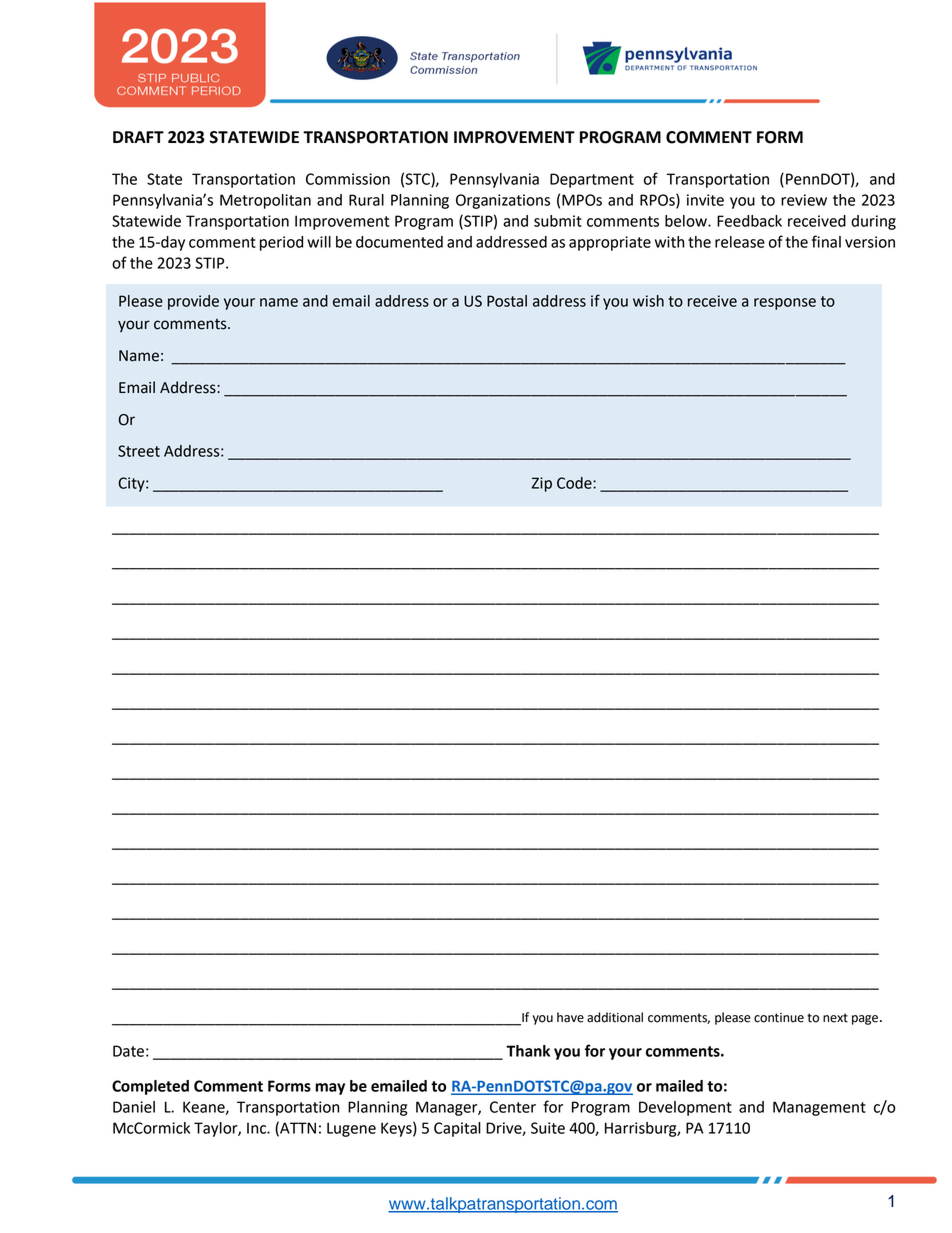 The height and width of the screenshot is (1233, 952). Describe the element at coordinates (503, 201) in the screenshot. I see `Organizations` at that location.
